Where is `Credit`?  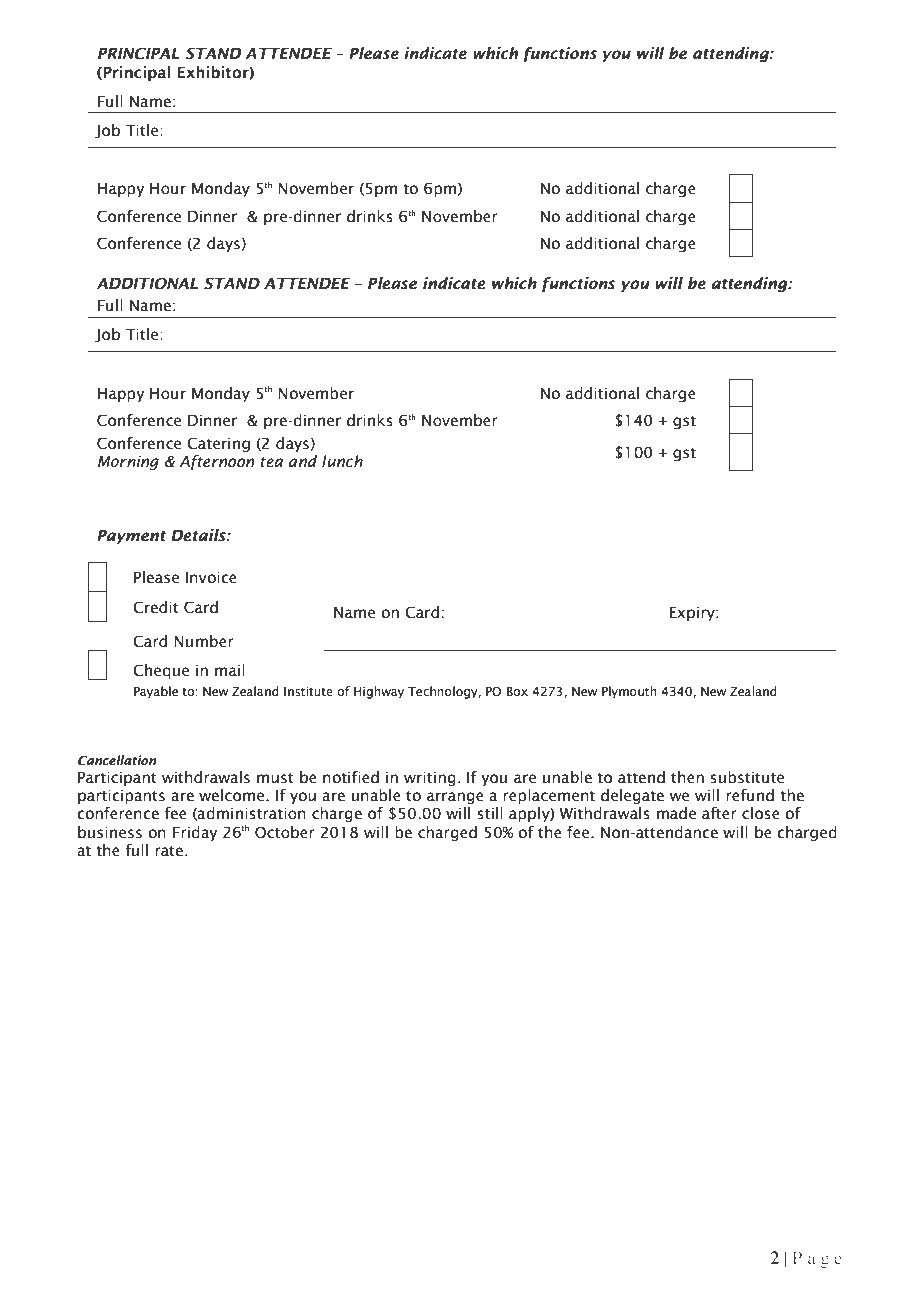
Credit is located at coordinates (156, 607).
